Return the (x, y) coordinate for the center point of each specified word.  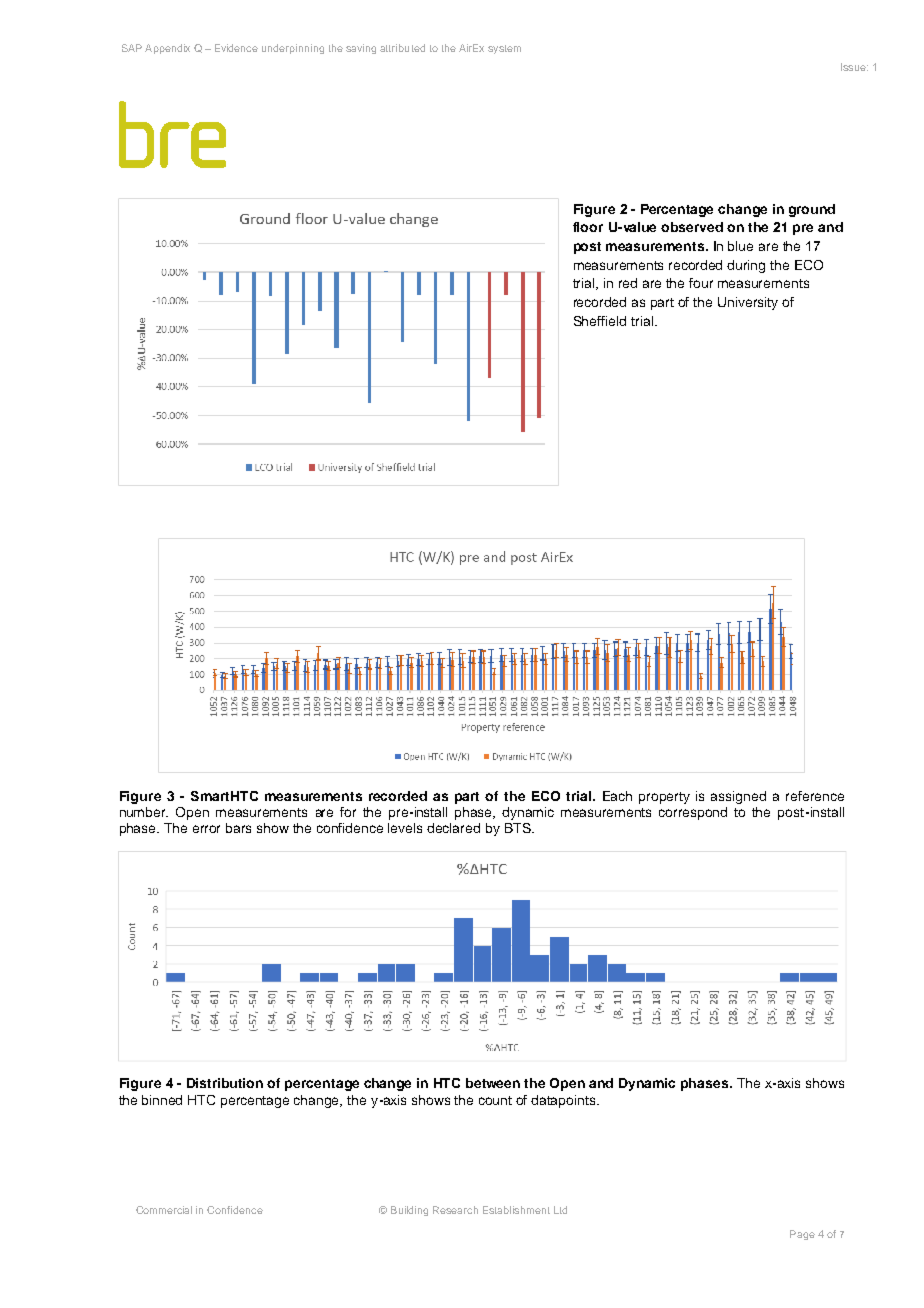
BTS (519, 828)
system (504, 49)
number (144, 812)
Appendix (167, 49)
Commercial (164, 1210)
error (206, 829)
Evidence (236, 48)
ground (812, 210)
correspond (693, 813)
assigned (738, 797)
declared (453, 828)
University (748, 303)
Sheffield (600, 321)
